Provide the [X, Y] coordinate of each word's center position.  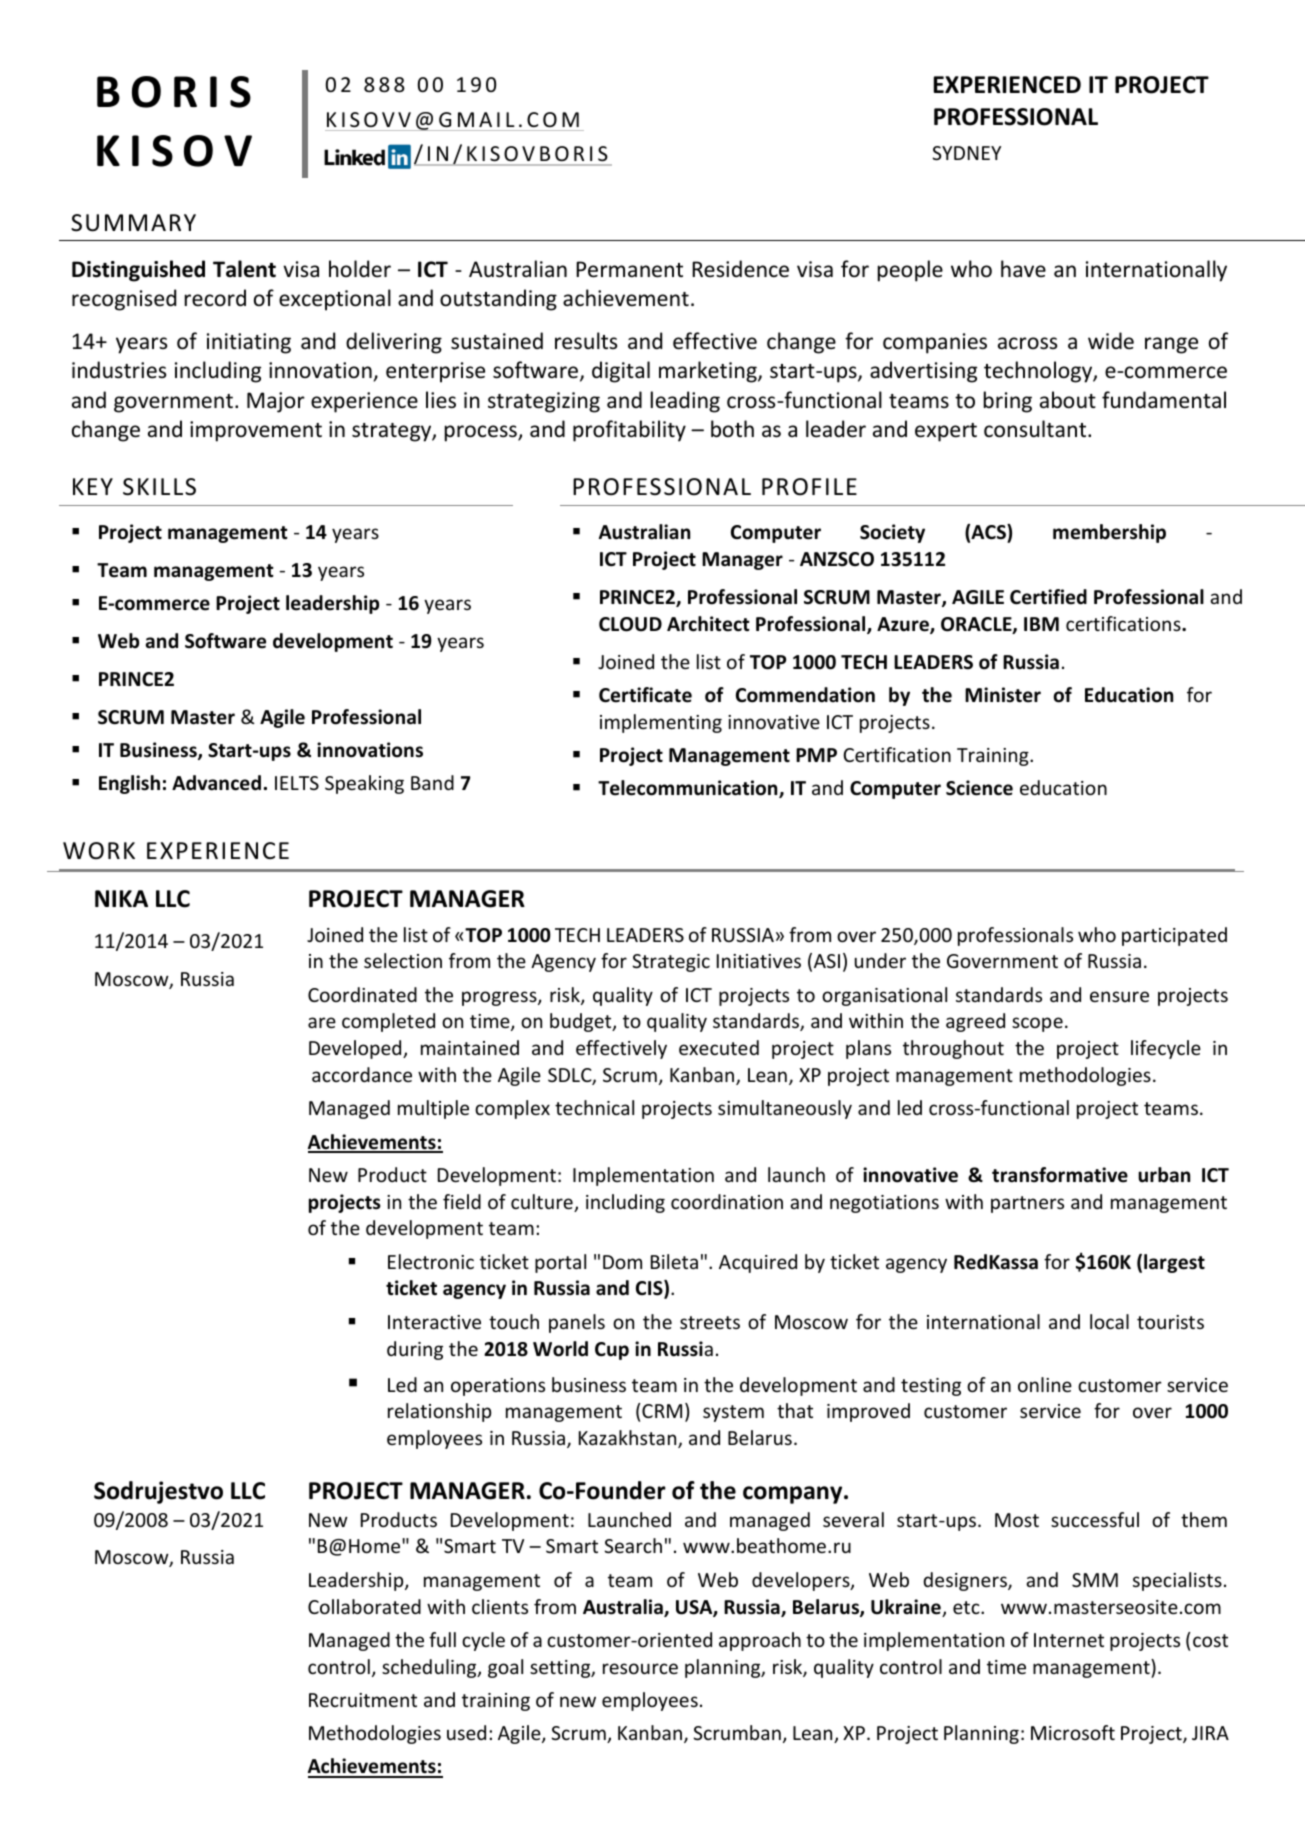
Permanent [629, 269]
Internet [1069, 1640]
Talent [244, 269]
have [1023, 268]
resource [640, 1668]
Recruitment [363, 1700]
